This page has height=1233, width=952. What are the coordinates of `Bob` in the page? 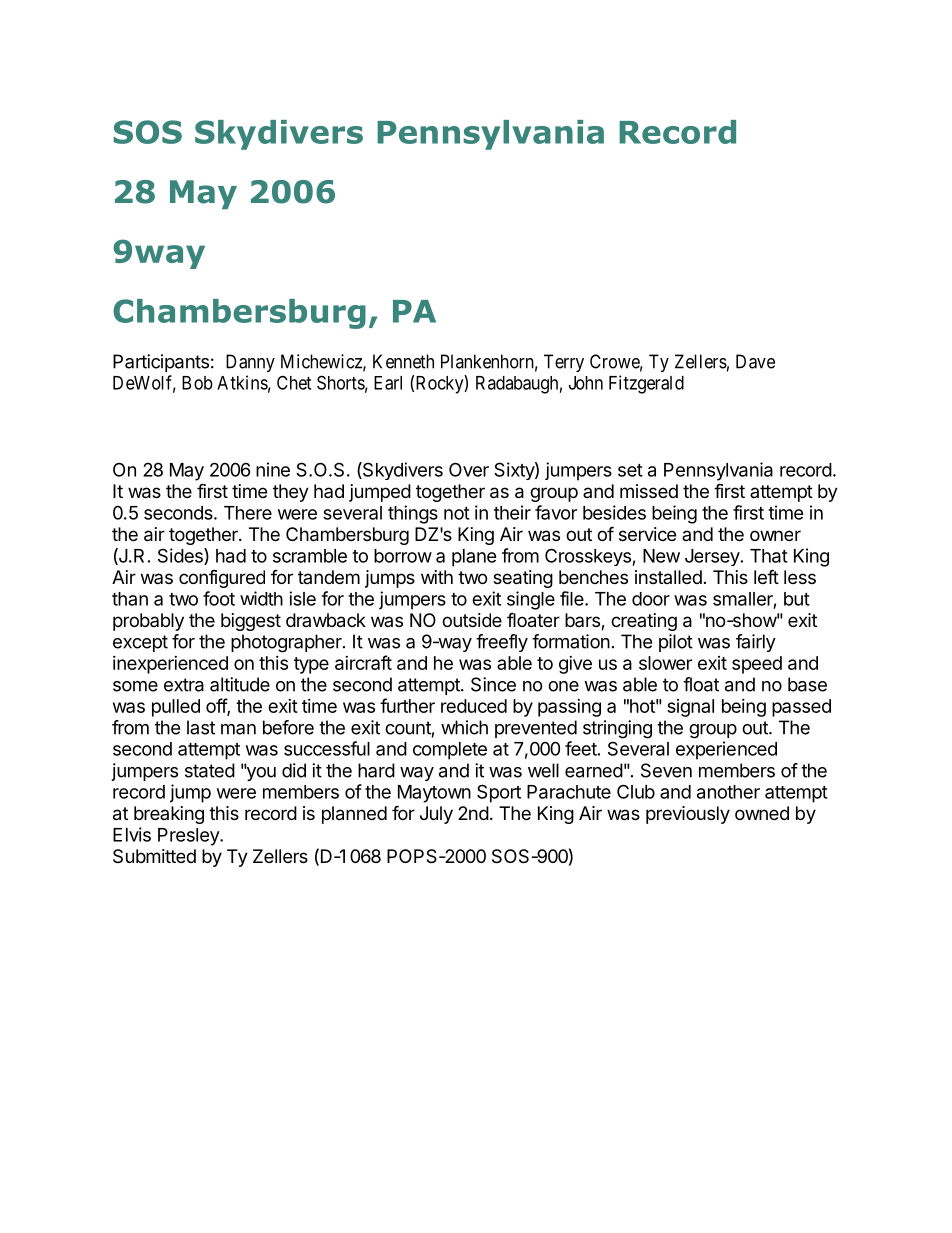 It's located at (197, 383).
